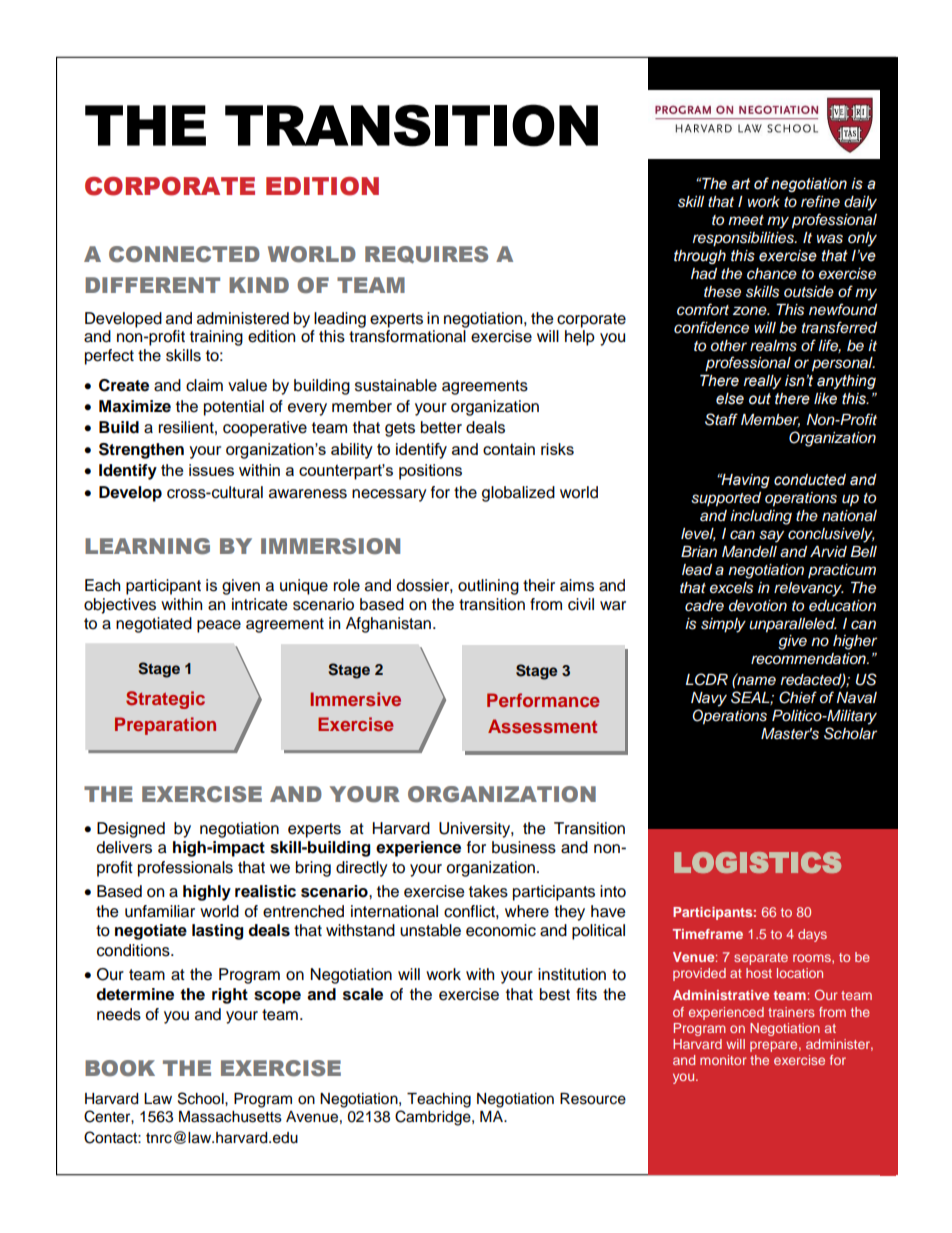 The height and width of the screenshot is (1233, 952). What do you see at coordinates (202, 1098) in the screenshot?
I see `School` at bounding box center [202, 1098].
